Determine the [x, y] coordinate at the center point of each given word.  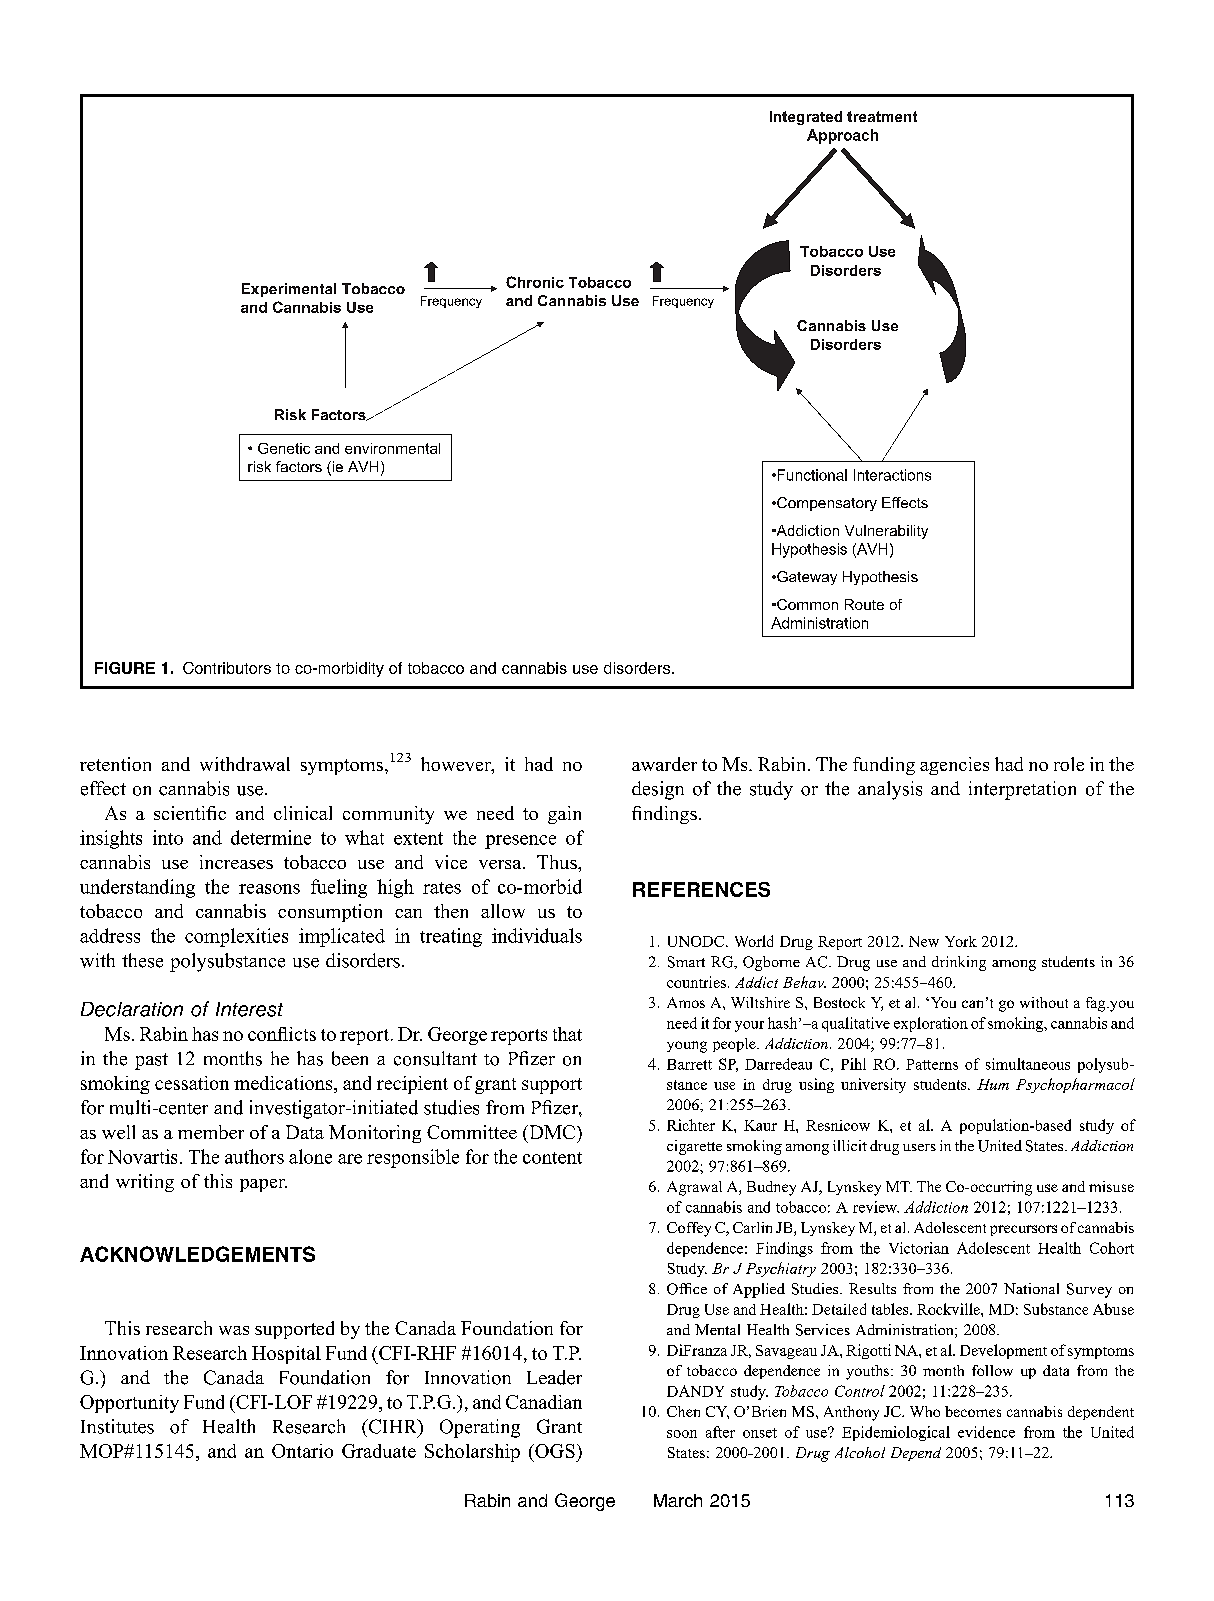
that [567, 1034]
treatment [882, 116]
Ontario [302, 1451]
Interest [249, 1009]
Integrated [806, 118]
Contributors [227, 668]
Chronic [535, 282]
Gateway [806, 578]
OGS [554, 1451]
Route [864, 604]
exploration [931, 1024]
